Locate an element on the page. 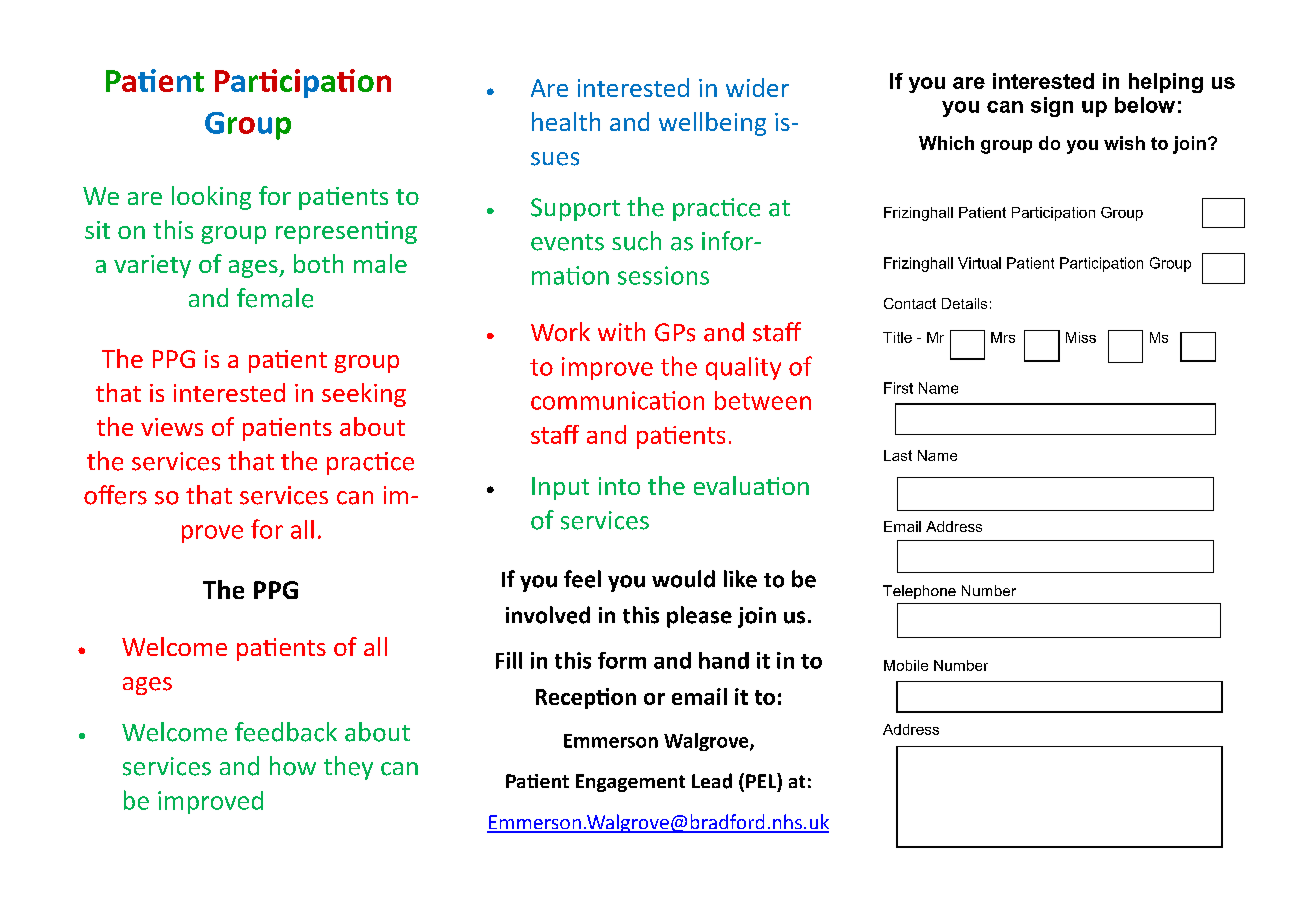  sign is located at coordinates (1052, 107).
